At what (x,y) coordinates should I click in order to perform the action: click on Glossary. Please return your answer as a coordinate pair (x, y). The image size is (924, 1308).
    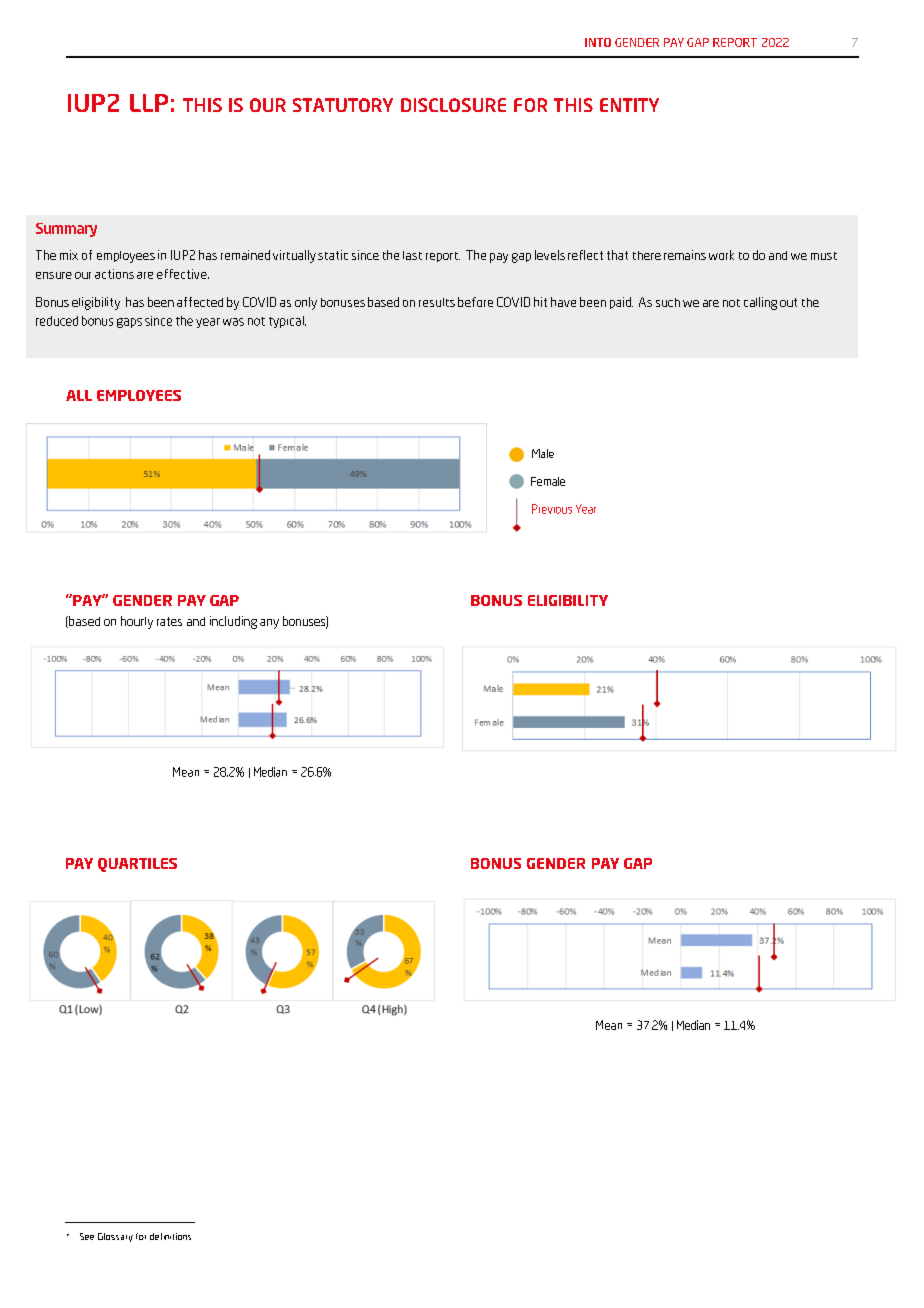
    Looking at the image, I should click on (115, 1237).
